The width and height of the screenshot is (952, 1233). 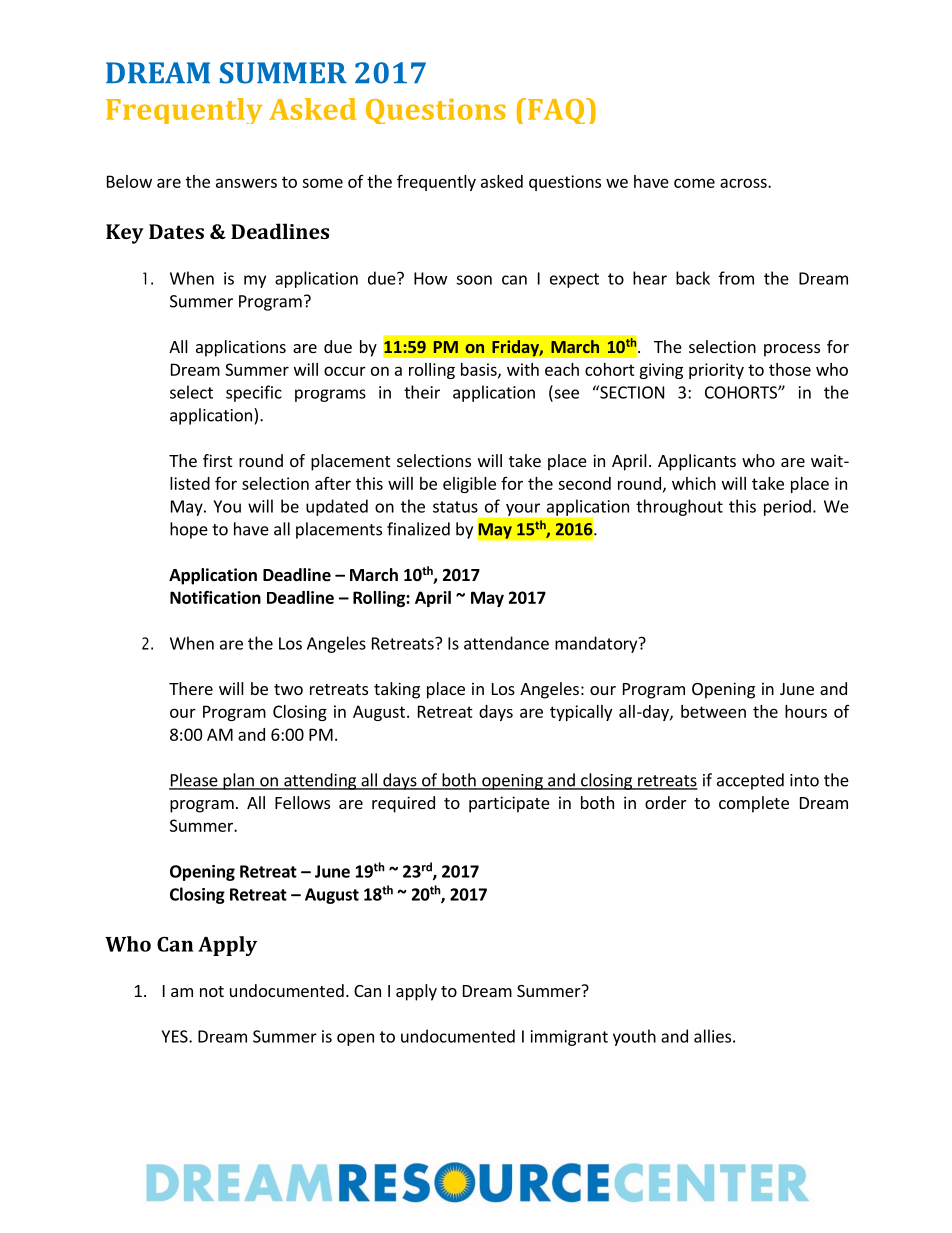 I want to click on across, so click(x=744, y=183).
